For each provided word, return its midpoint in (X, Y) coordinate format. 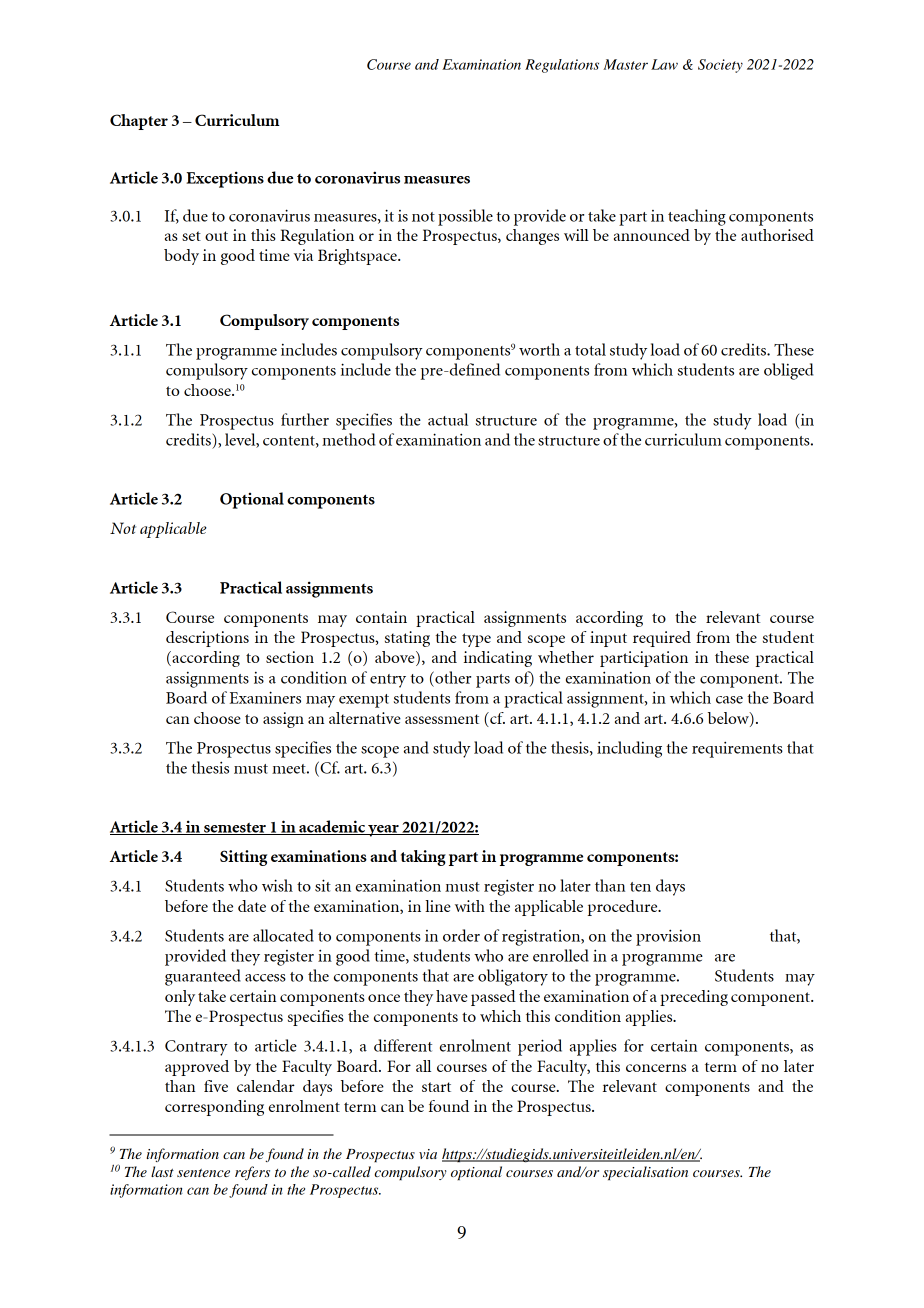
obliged (788, 371)
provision (668, 937)
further (305, 419)
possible (465, 217)
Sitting (243, 858)
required (662, 639)
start (436, 1087)
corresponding (214, 1108)
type (476, 640)
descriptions (207, 639)
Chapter (139, 122)
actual (448, 419)
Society (720, 66)
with (470, 906)
